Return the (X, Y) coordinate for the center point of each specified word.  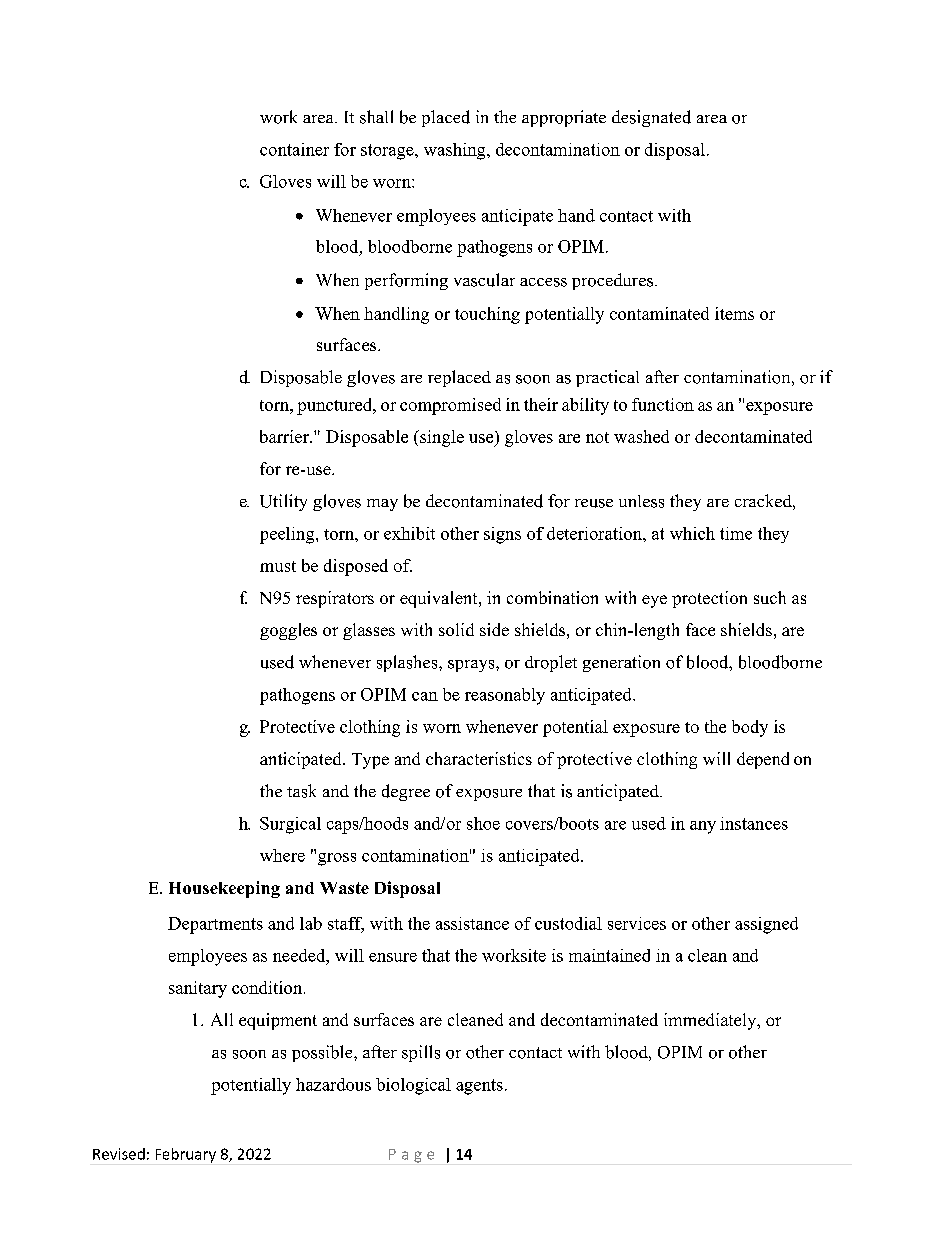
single (441, 438)
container (294, 149)
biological (413, 1086)
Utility (283, 502)
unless (641, 501)
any (703, 827)
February (186, 1155)
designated (651, 118)
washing (456, 151)
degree (406, 792)
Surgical (290, 825)
